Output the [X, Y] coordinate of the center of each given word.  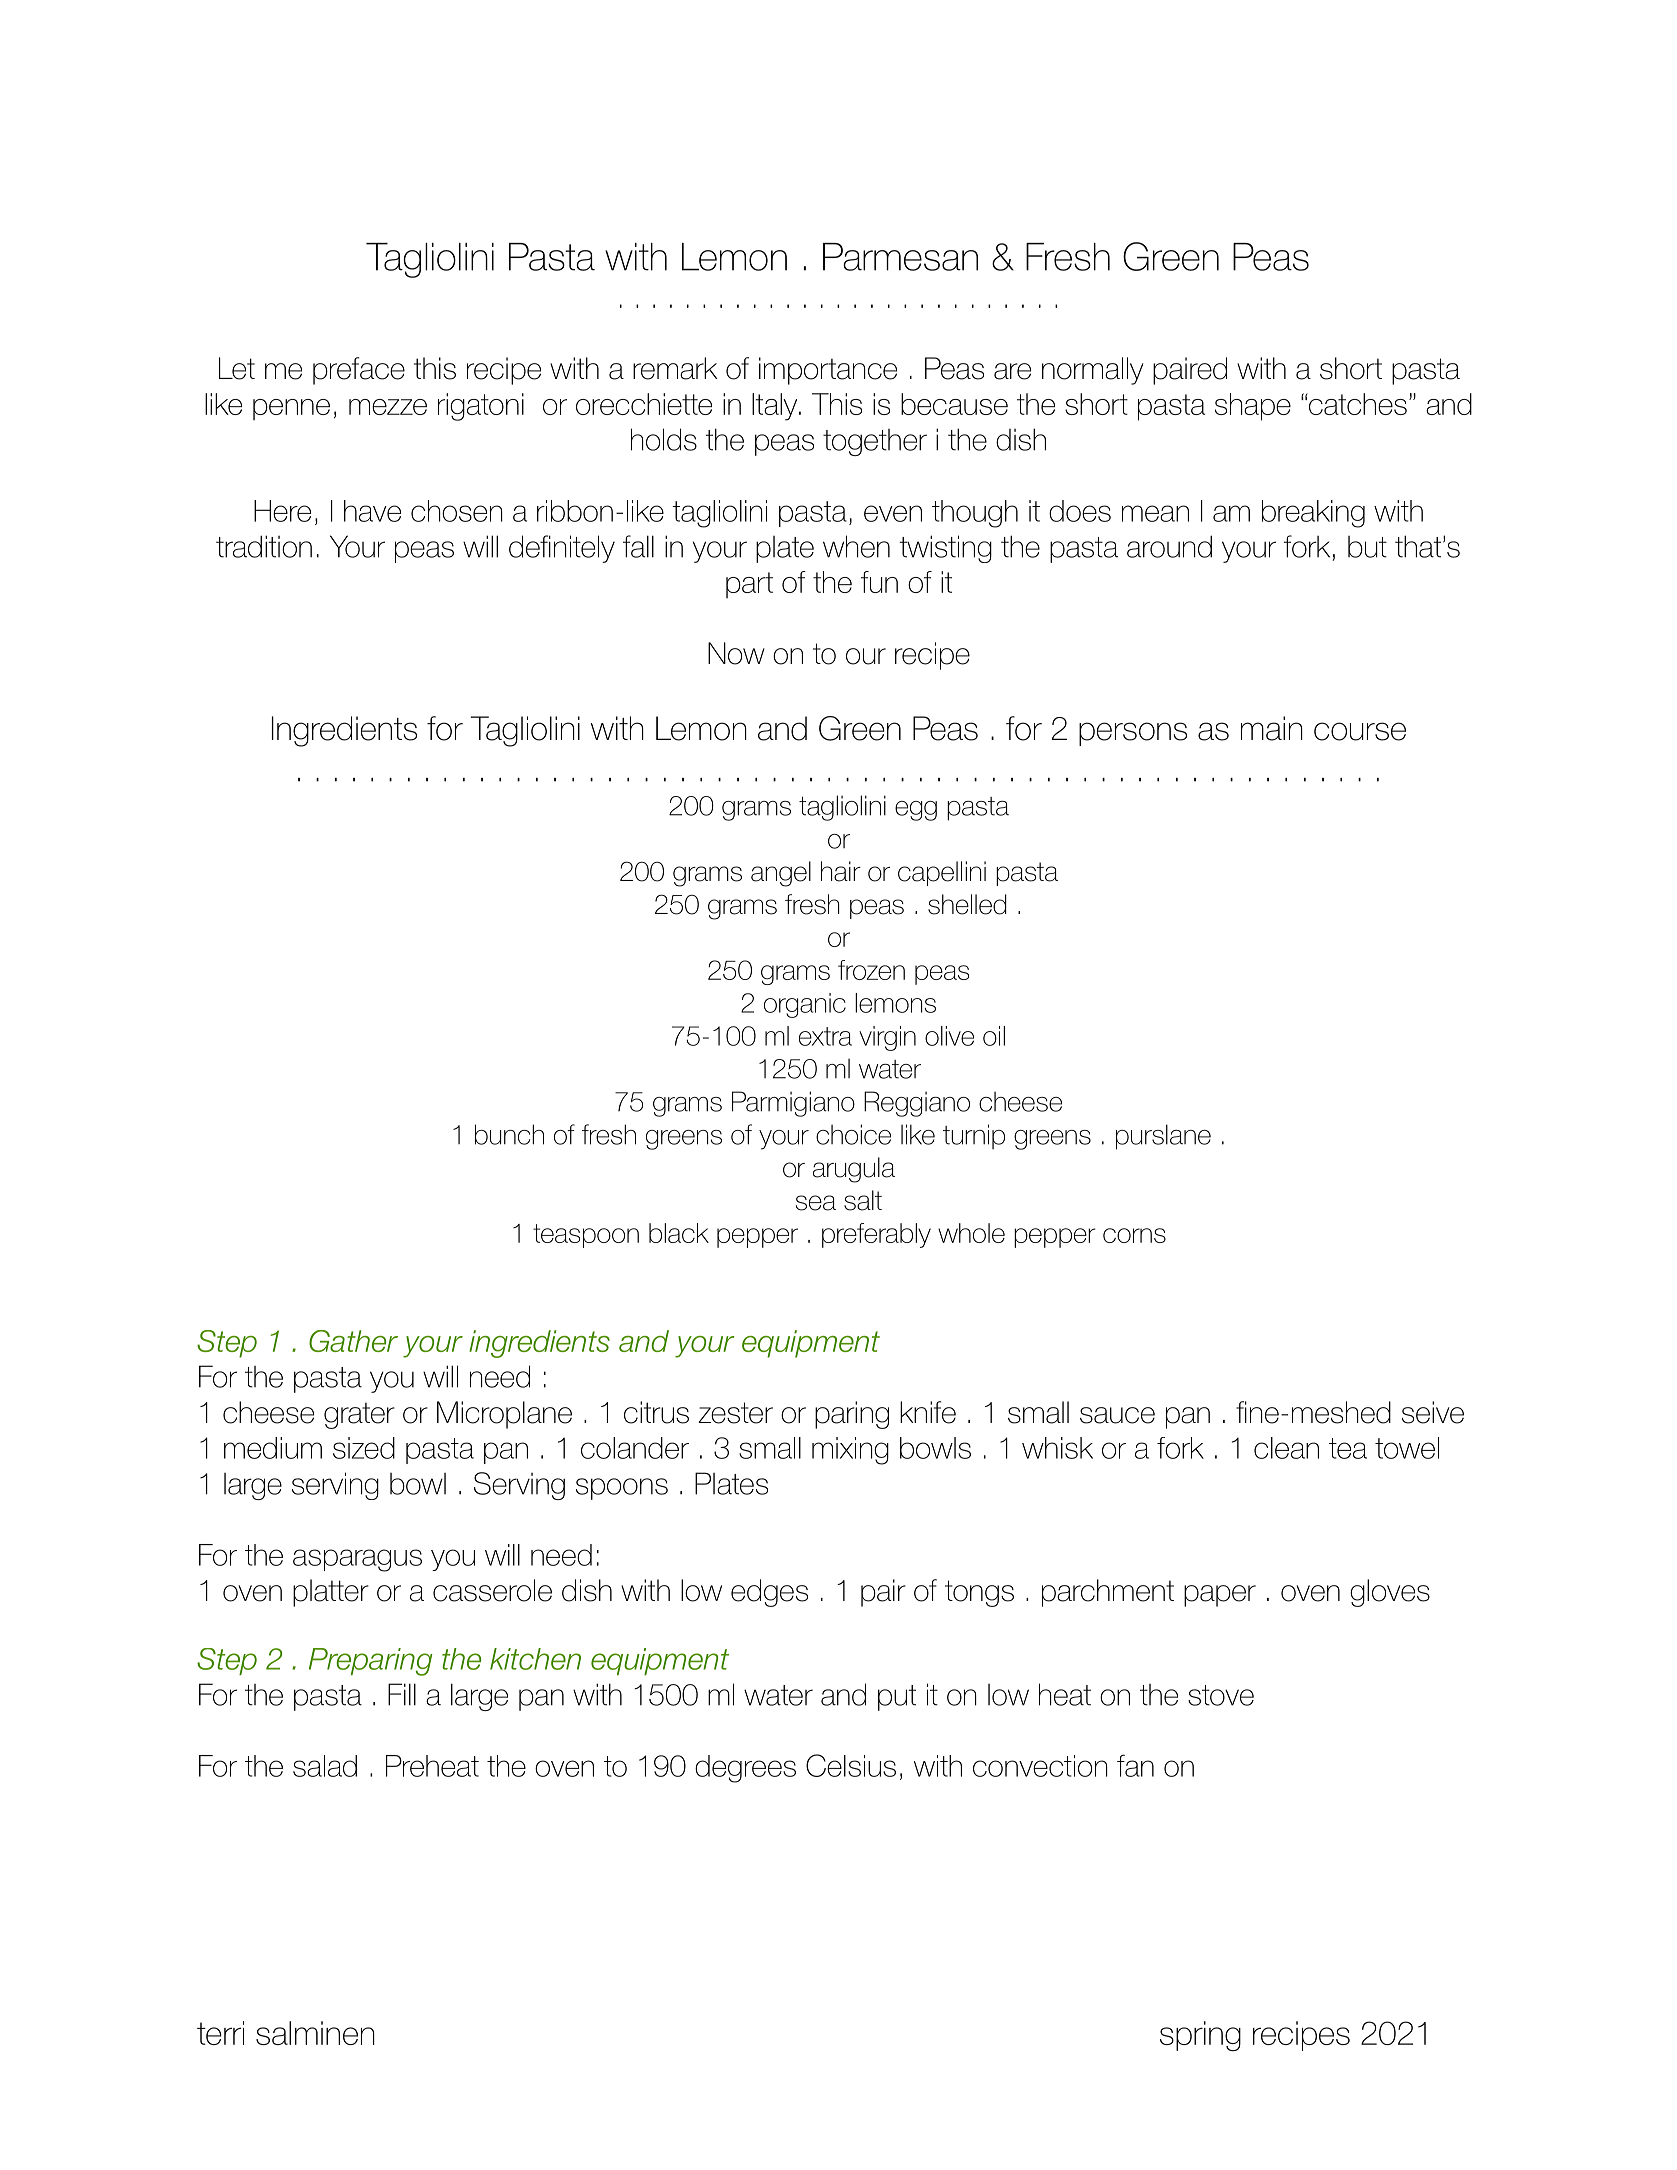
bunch [509, 1134]
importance [828, 371]
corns [1134, 1235]
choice [853, 1134]
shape [1253, 407]
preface [359, 371]
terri [220, 2033]
